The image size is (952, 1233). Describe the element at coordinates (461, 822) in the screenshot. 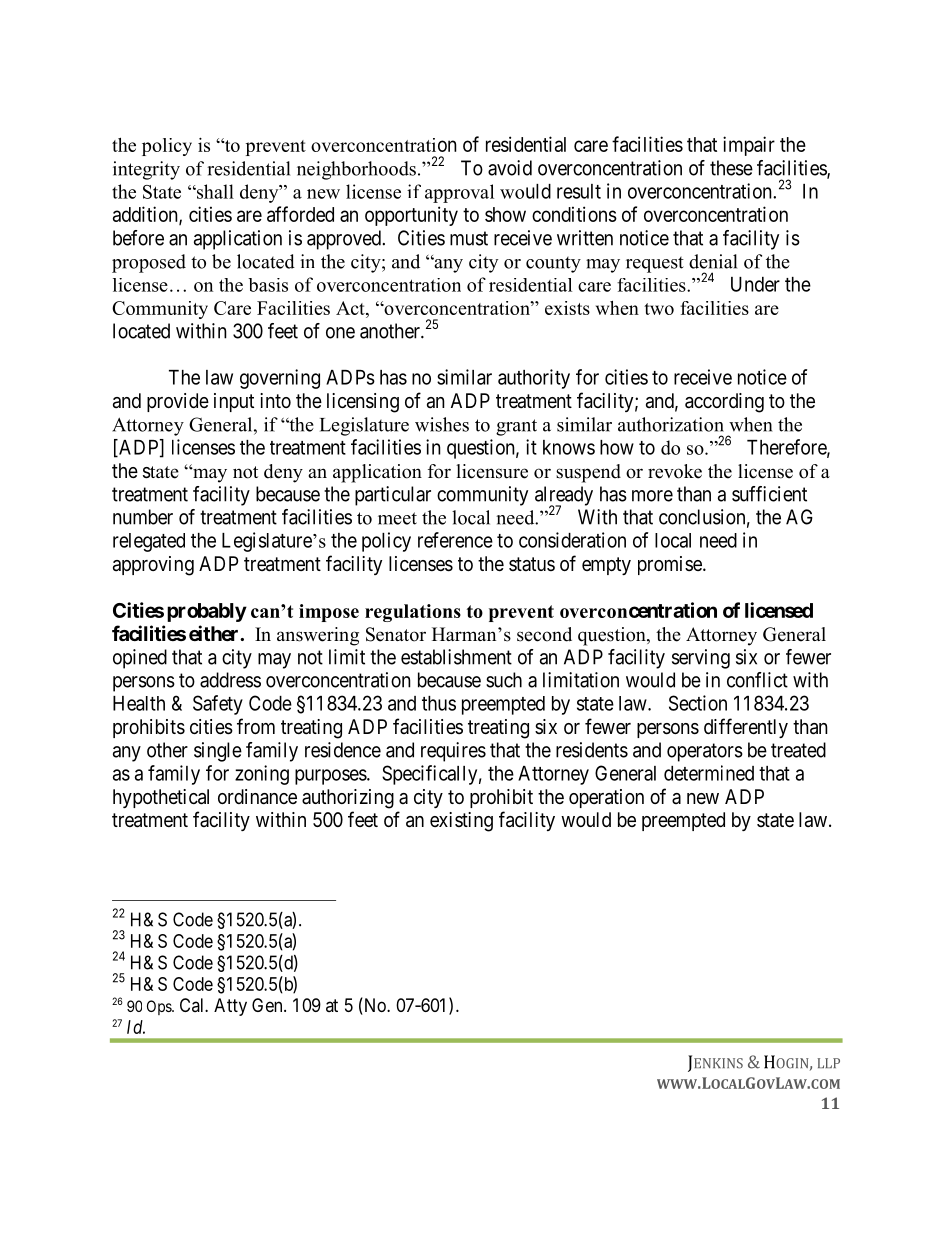

I see `existing` at that location.
